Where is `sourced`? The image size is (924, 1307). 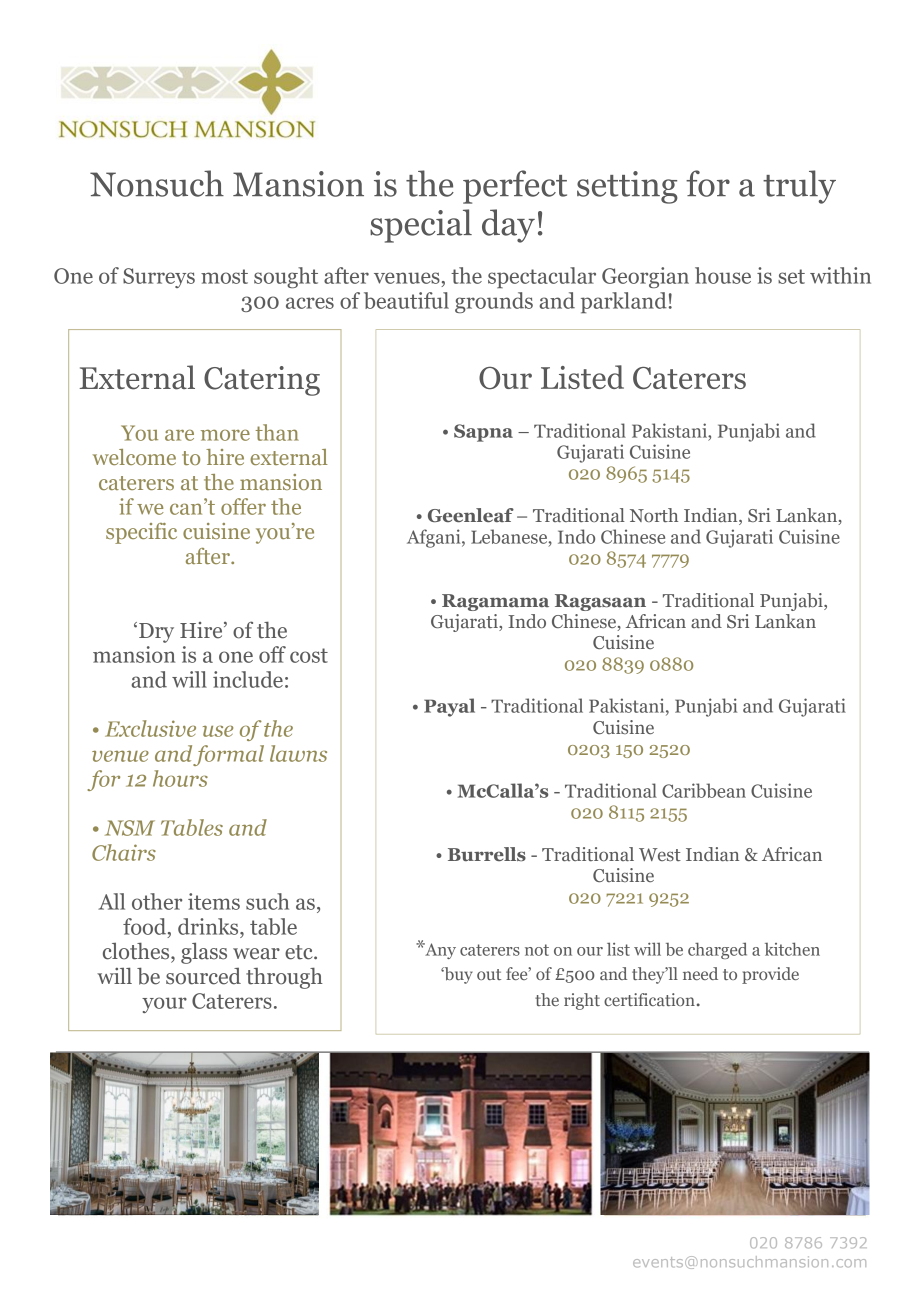 sourced is located at coordinates (203, 976).
